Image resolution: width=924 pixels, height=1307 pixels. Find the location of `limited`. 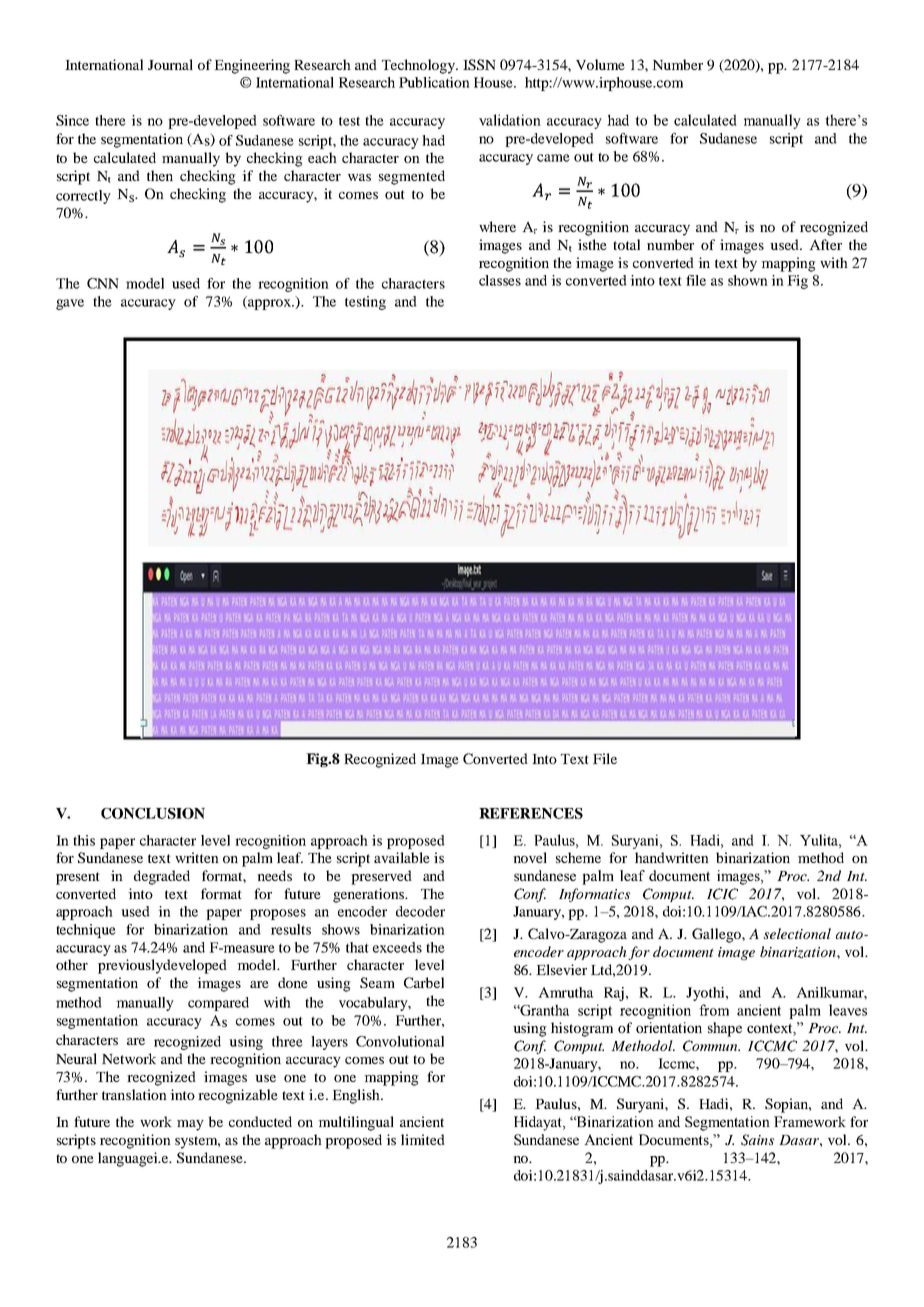

limited is located at coordinates (423, 1139).
